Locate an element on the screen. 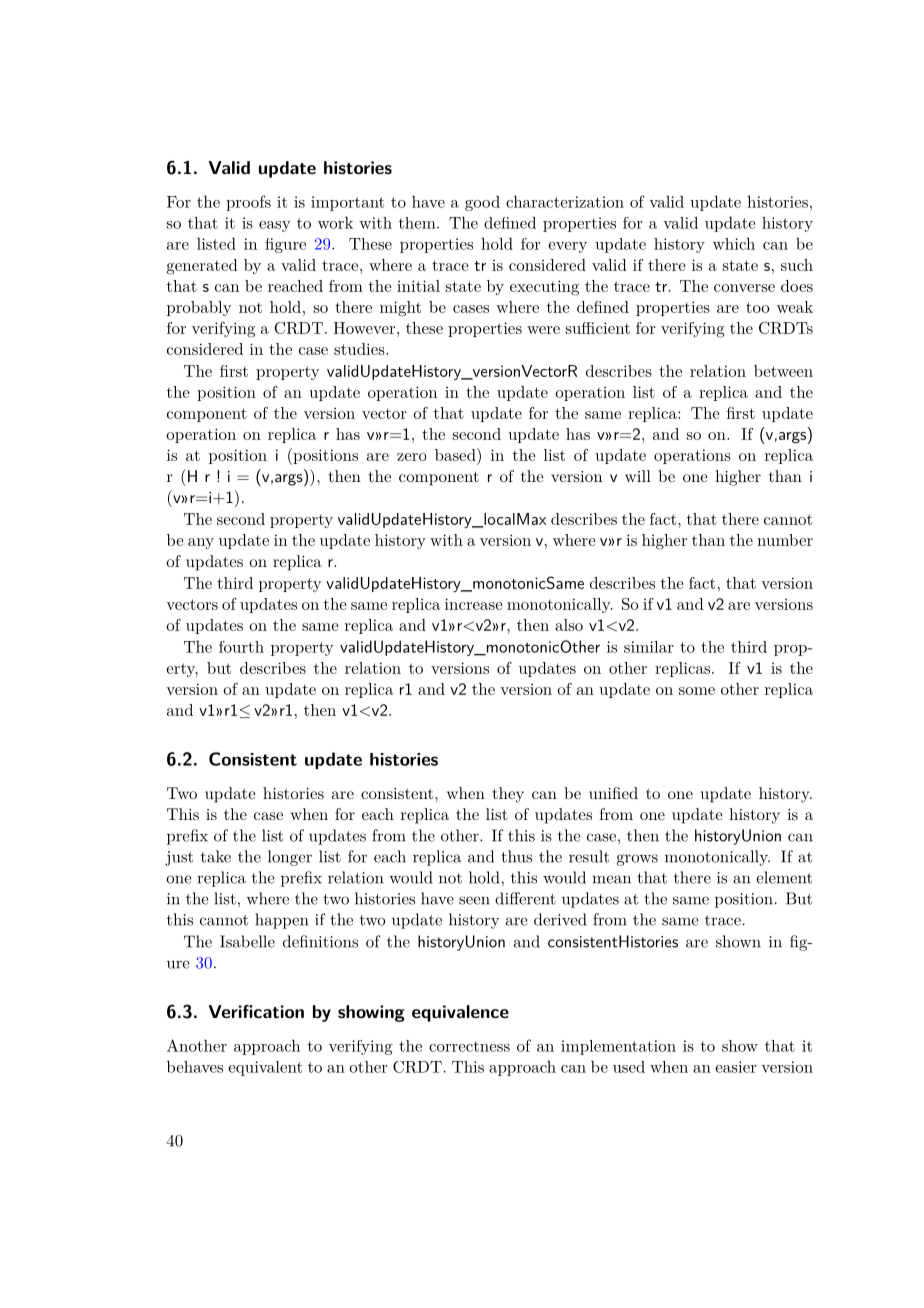 This screenshot has height=1308, width=924. increase is located at coordinates (474, 604).
